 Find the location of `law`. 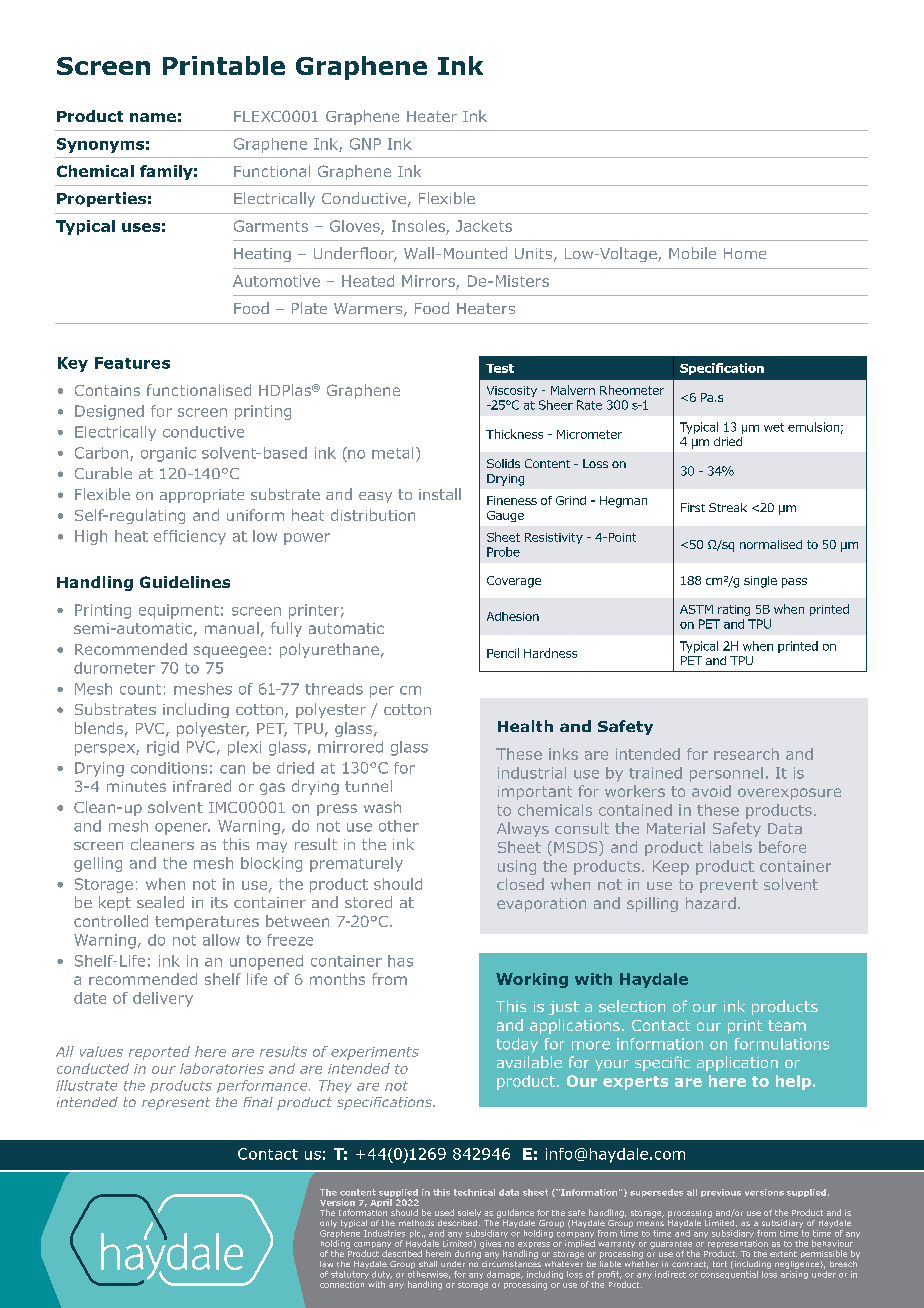

law is located at coordinates (326, 1264).
